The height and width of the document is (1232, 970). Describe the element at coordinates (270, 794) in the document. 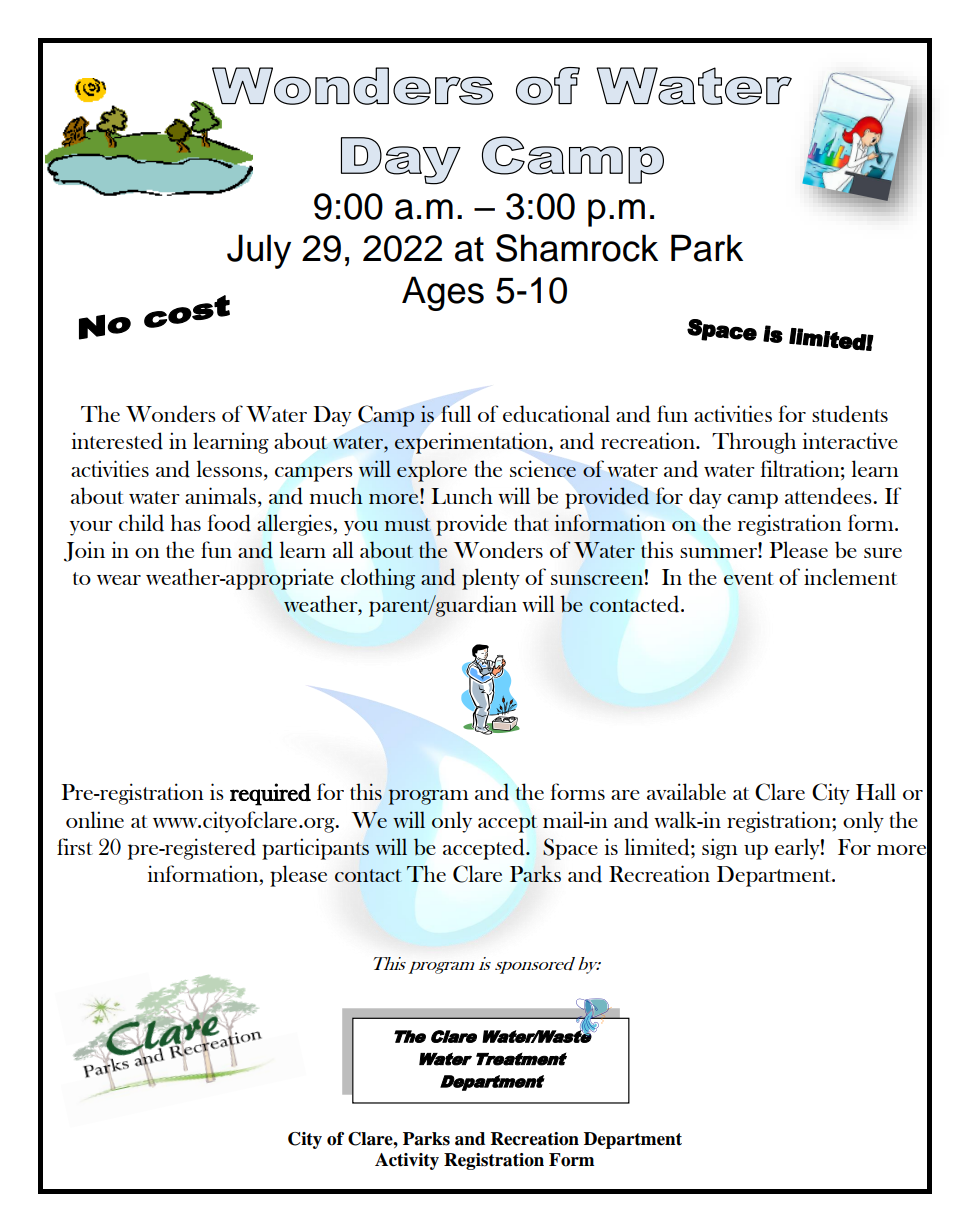

I see `required` at that location.
